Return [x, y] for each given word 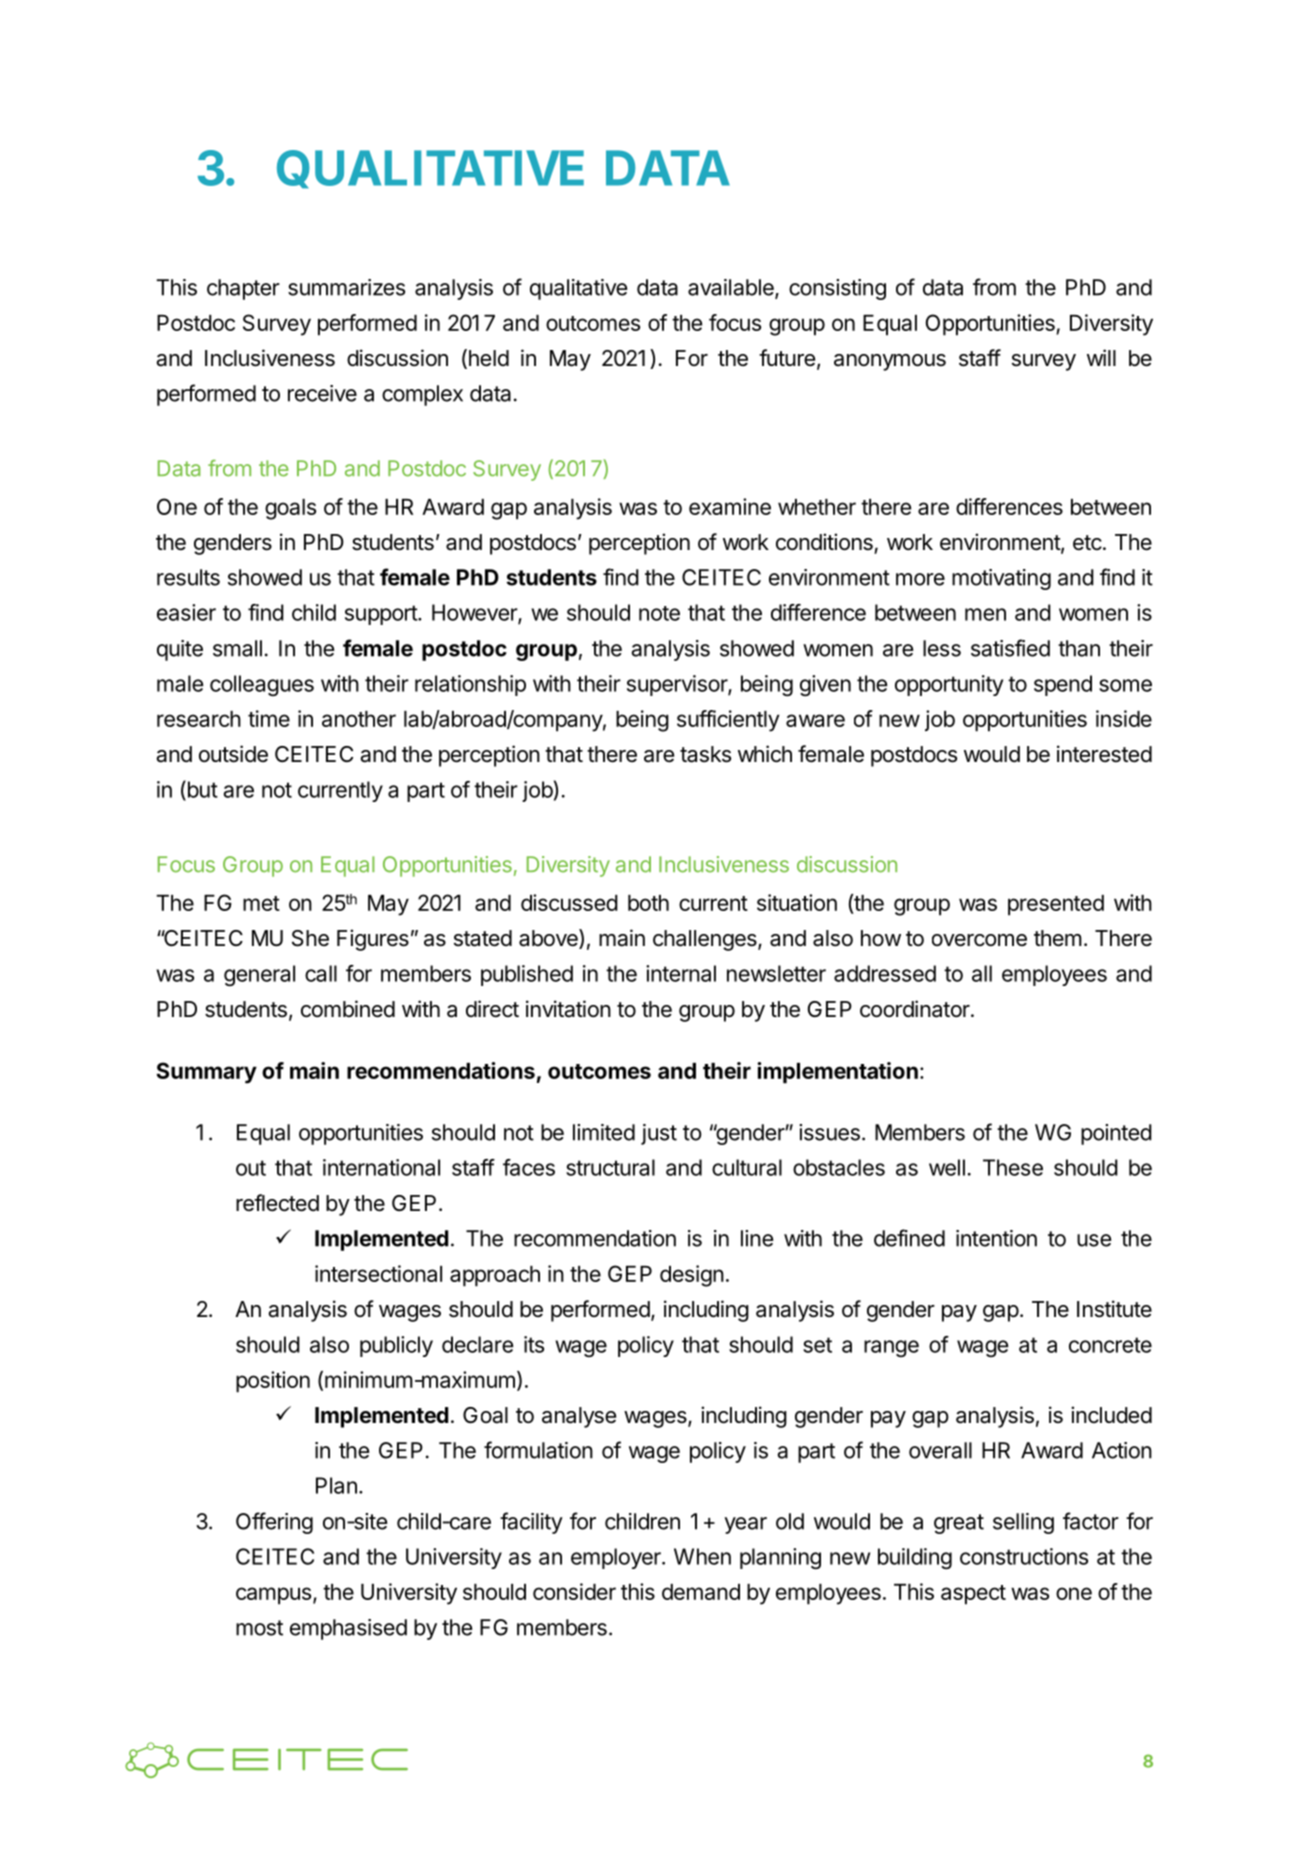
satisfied [1010, 648]
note [659, 613]
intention [996, 1238]
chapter [243, 289]
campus [273, 1596]
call [321, 973]
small [237, 648]
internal [681, 973]
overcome [979, 940]
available [732, 288]
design [692, 1276]
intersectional [378, 1273]
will [1101, 357]
